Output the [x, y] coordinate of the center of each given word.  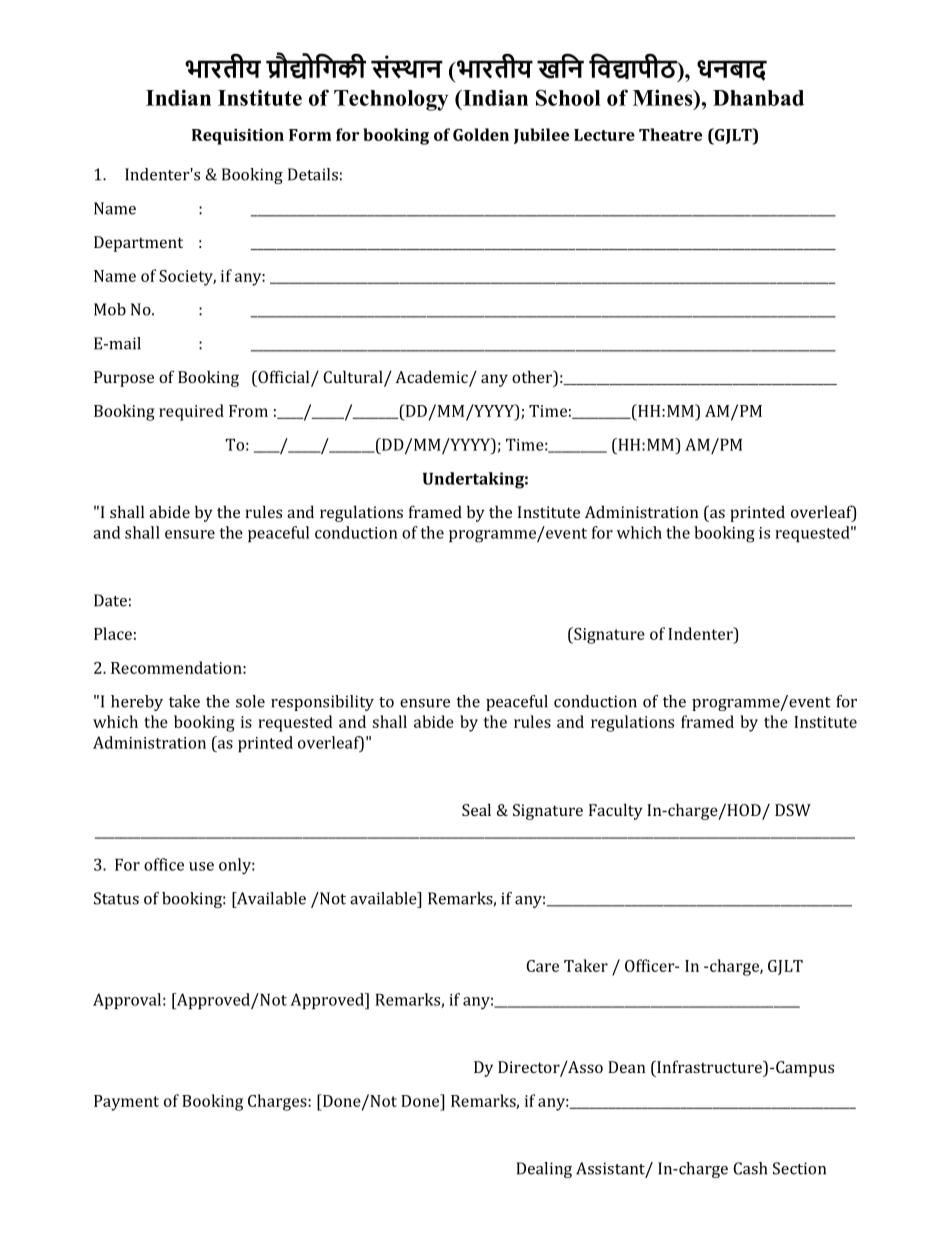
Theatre [670, 134]
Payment [126, 1103]
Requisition [238, 137]
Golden [481, 134]
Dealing [544, 1170]
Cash [750, 1168]
